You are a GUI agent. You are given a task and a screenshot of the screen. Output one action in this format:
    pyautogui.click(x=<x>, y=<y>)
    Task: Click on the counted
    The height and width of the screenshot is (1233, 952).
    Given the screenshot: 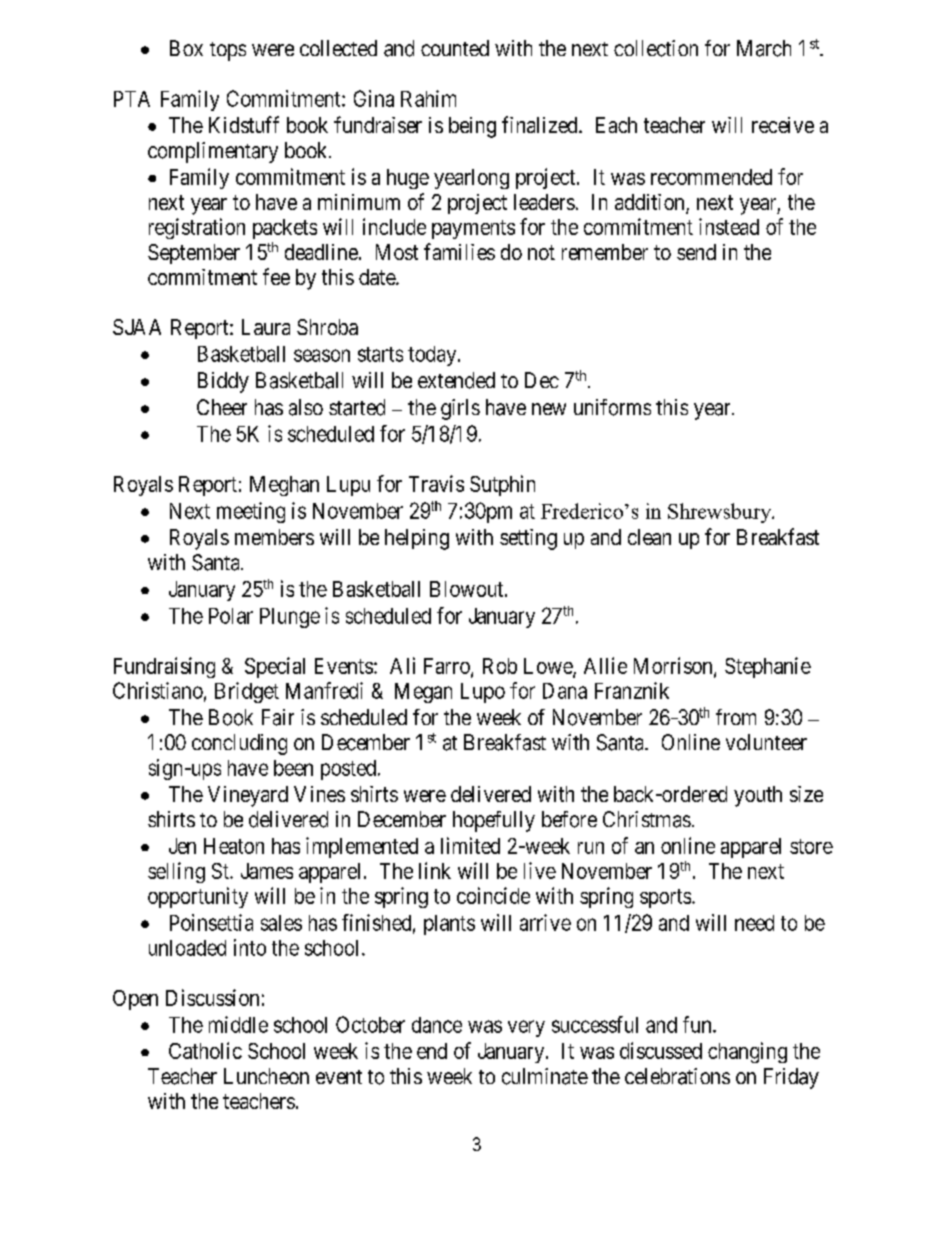 What is the action you would take?
    pyautogui.click(x=455, y=48)
